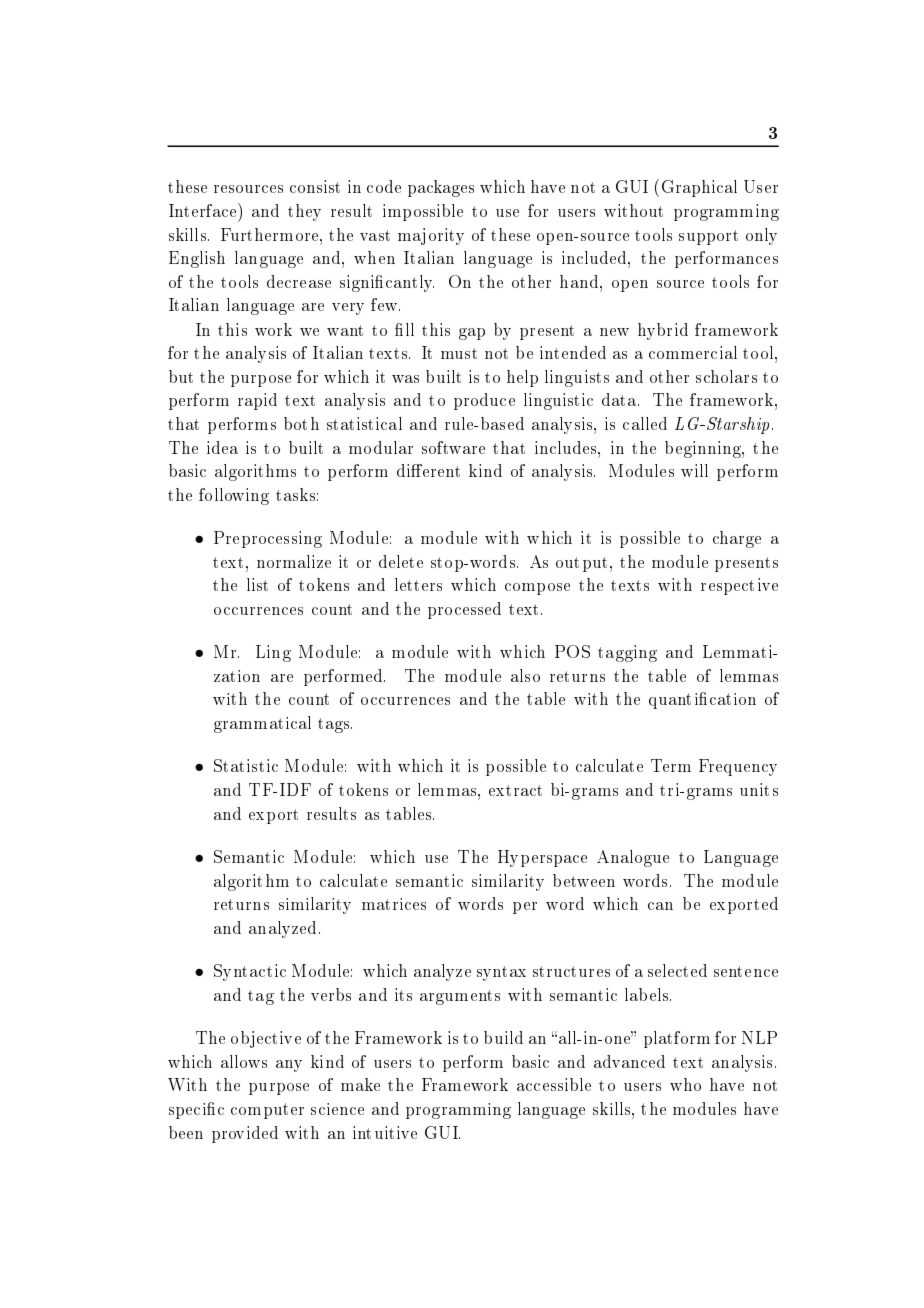  I want to click on Syntactic, so click(250, 972).
